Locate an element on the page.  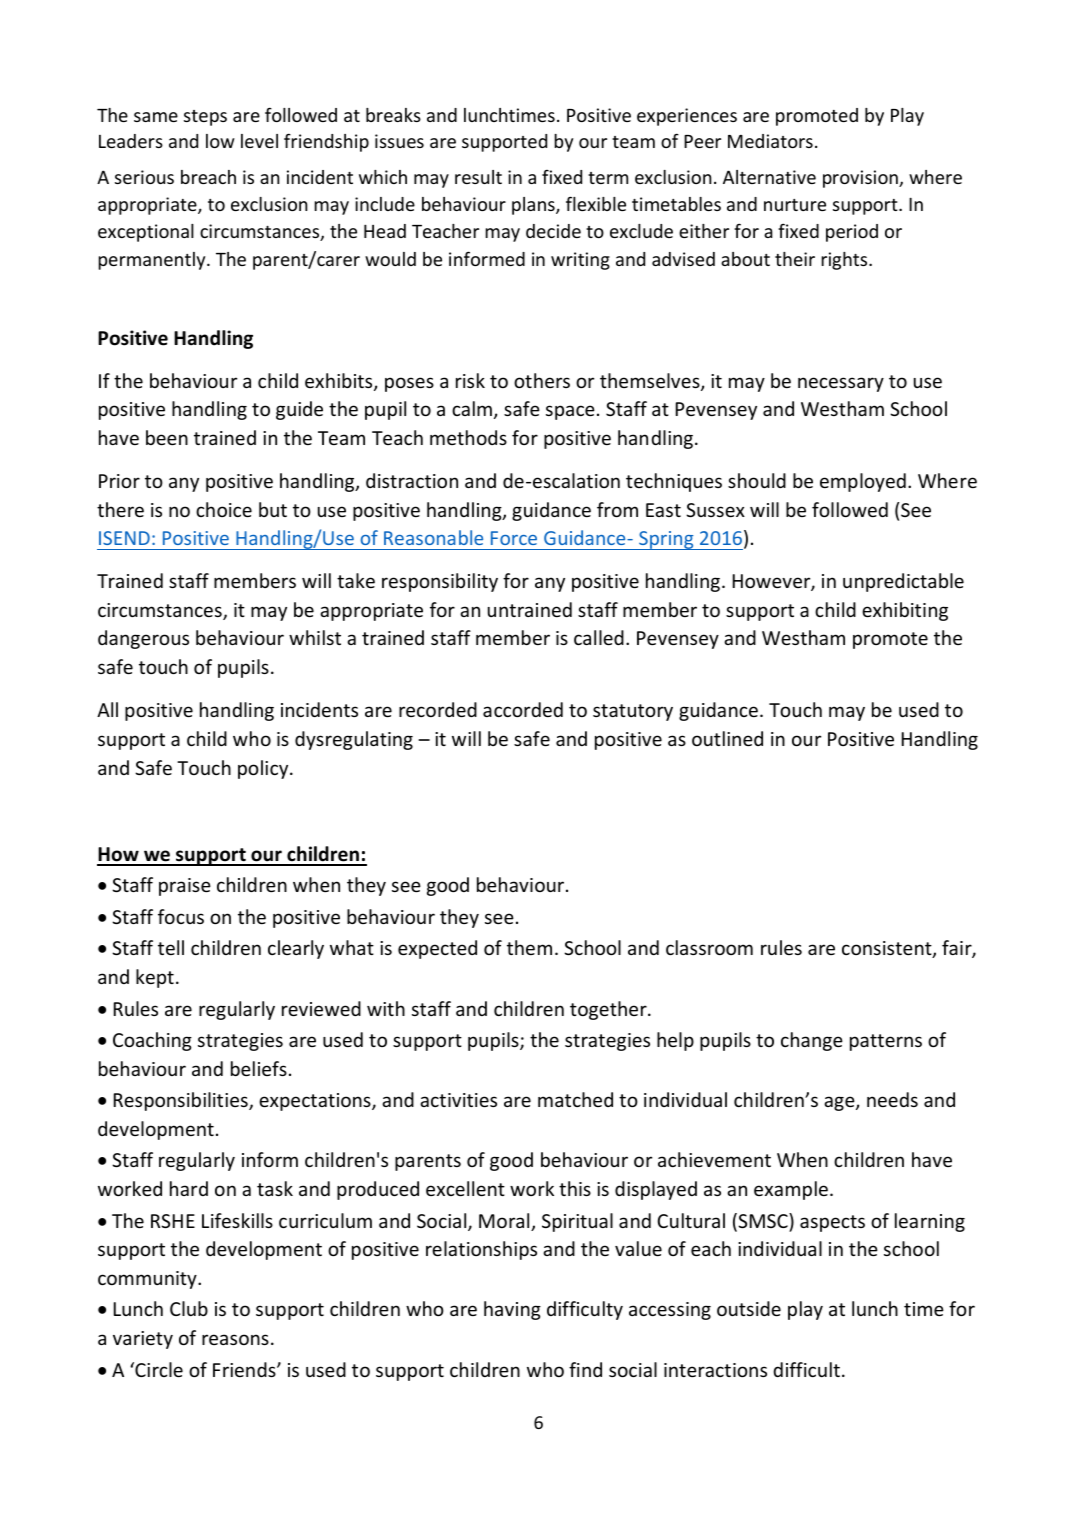
level is located at coordinates (259, 141).
